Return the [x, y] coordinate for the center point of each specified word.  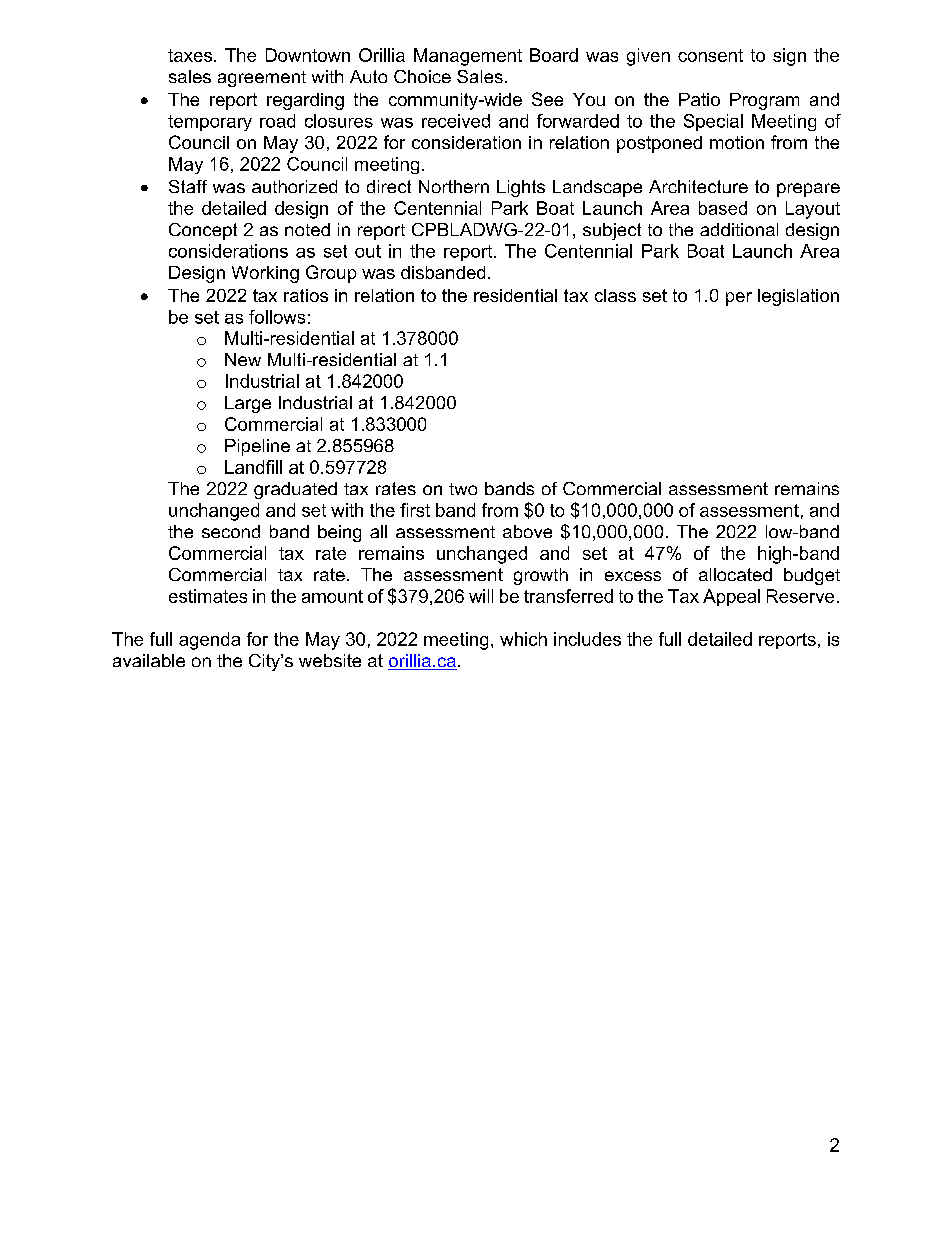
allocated [735, 574]
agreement [262, 79]
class [615, 295]
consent [710, 55]
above [527, 531]
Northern [454, 186]
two [463, 489]
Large [248, 404]
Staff [188, 186]
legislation [798, 297]
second [231, 531]
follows [277, 317]
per [739, 299]
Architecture [698, 186]
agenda [209, 641]
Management [468, 57]
